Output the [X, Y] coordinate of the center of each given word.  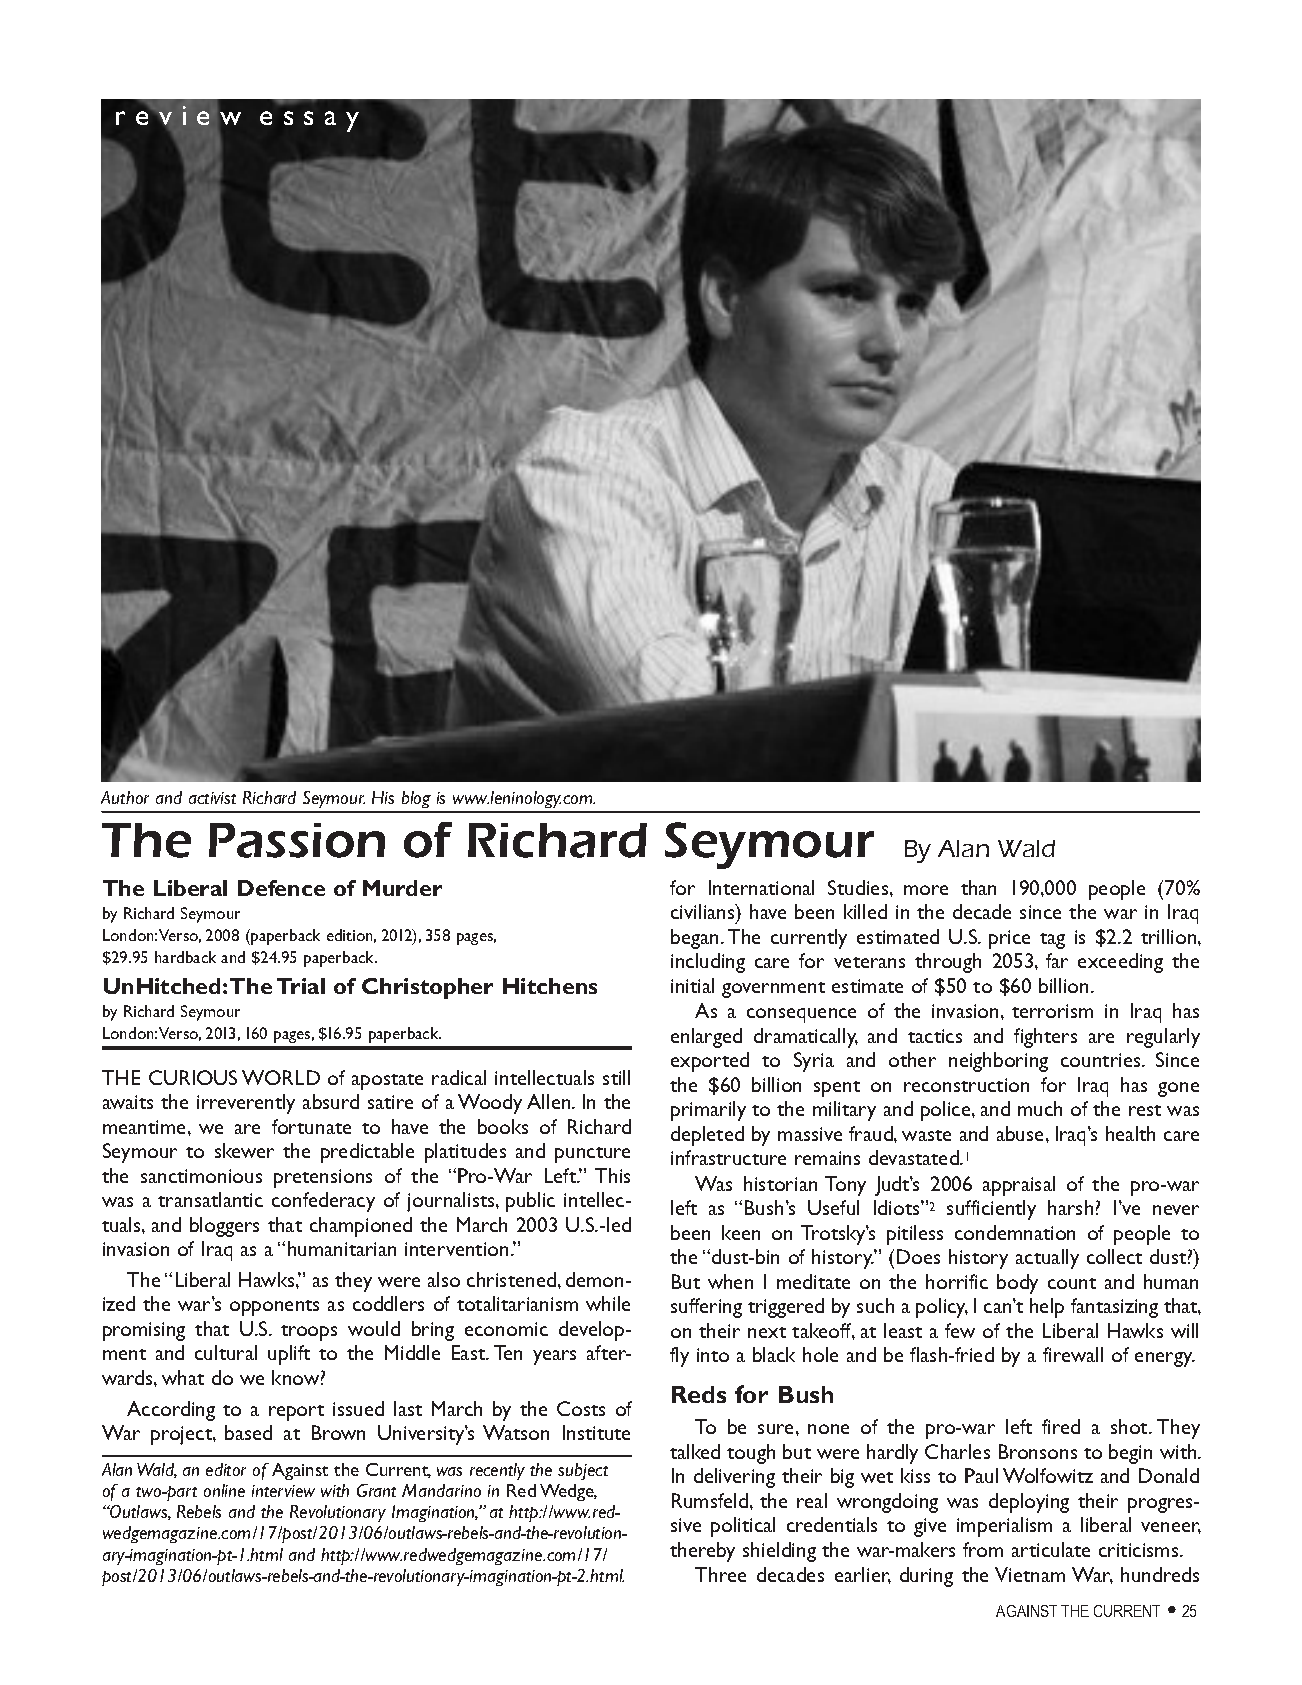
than [978, 887]
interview [283, 1491]
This [612, 1175]
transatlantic [210, 1199]
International [761, 887]
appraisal [1019, 1186]
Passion [297, 840]
